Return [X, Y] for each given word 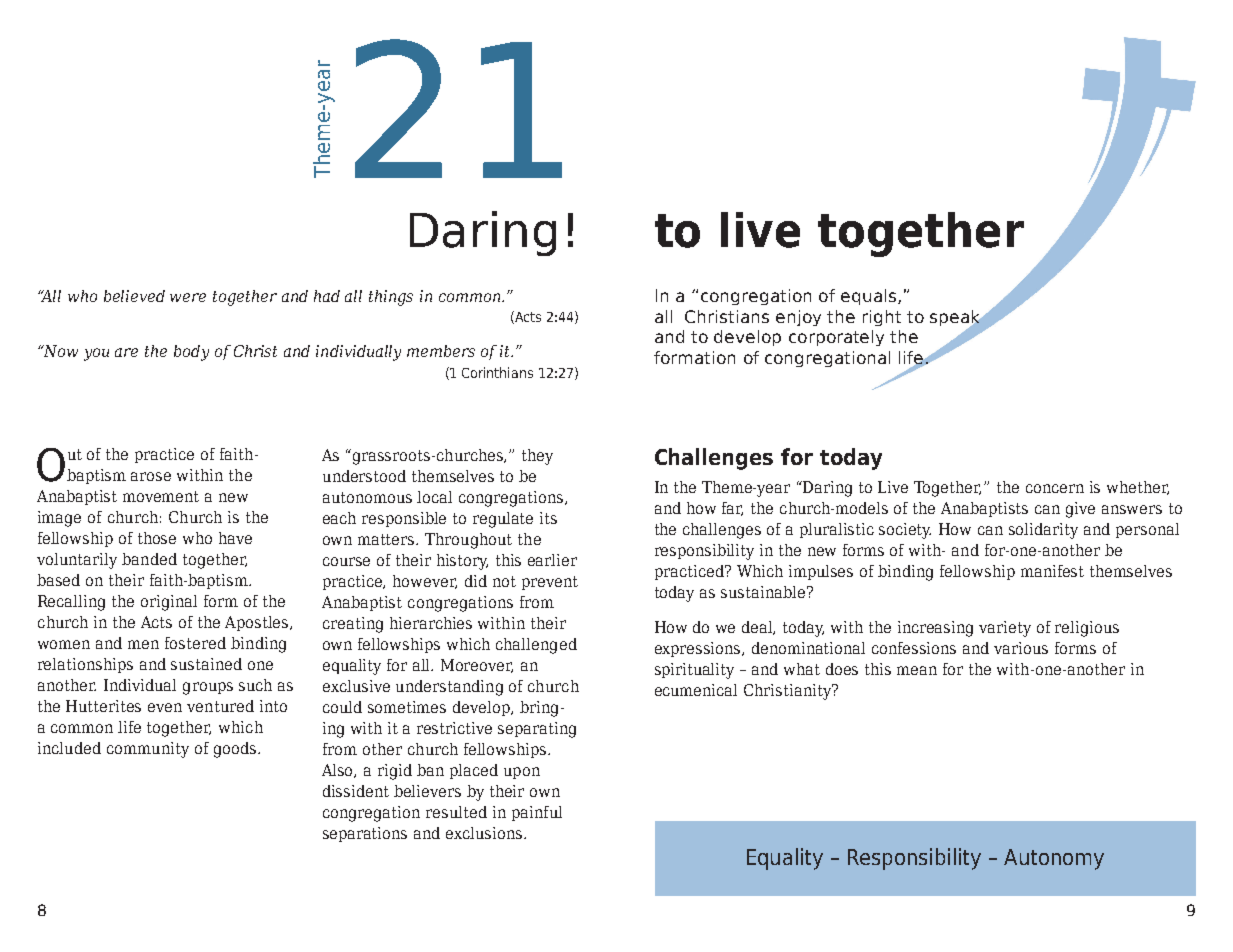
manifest [1052, 571]
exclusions [485, 833]
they [537, 457]
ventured [220, 706]
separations [365, 834]
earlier [552, 560]
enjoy [798, 318]
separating [537, 730]
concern [1055, 488]
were [188, 297]
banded [149, 559]
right [882, 318]
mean [917, 670]
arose [151, 476]
